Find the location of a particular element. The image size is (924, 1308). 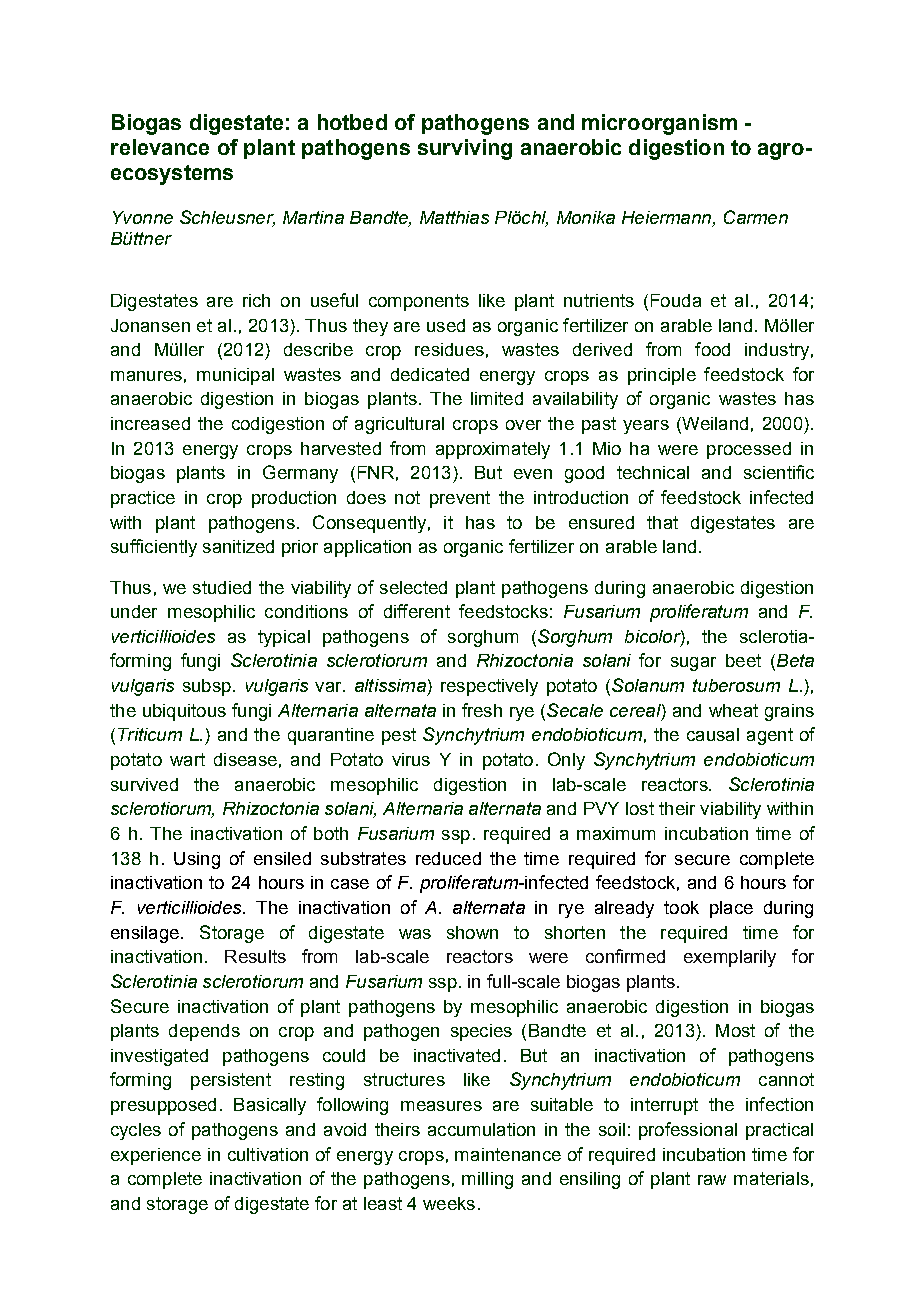

shown is located at coordinates (472, 932).
